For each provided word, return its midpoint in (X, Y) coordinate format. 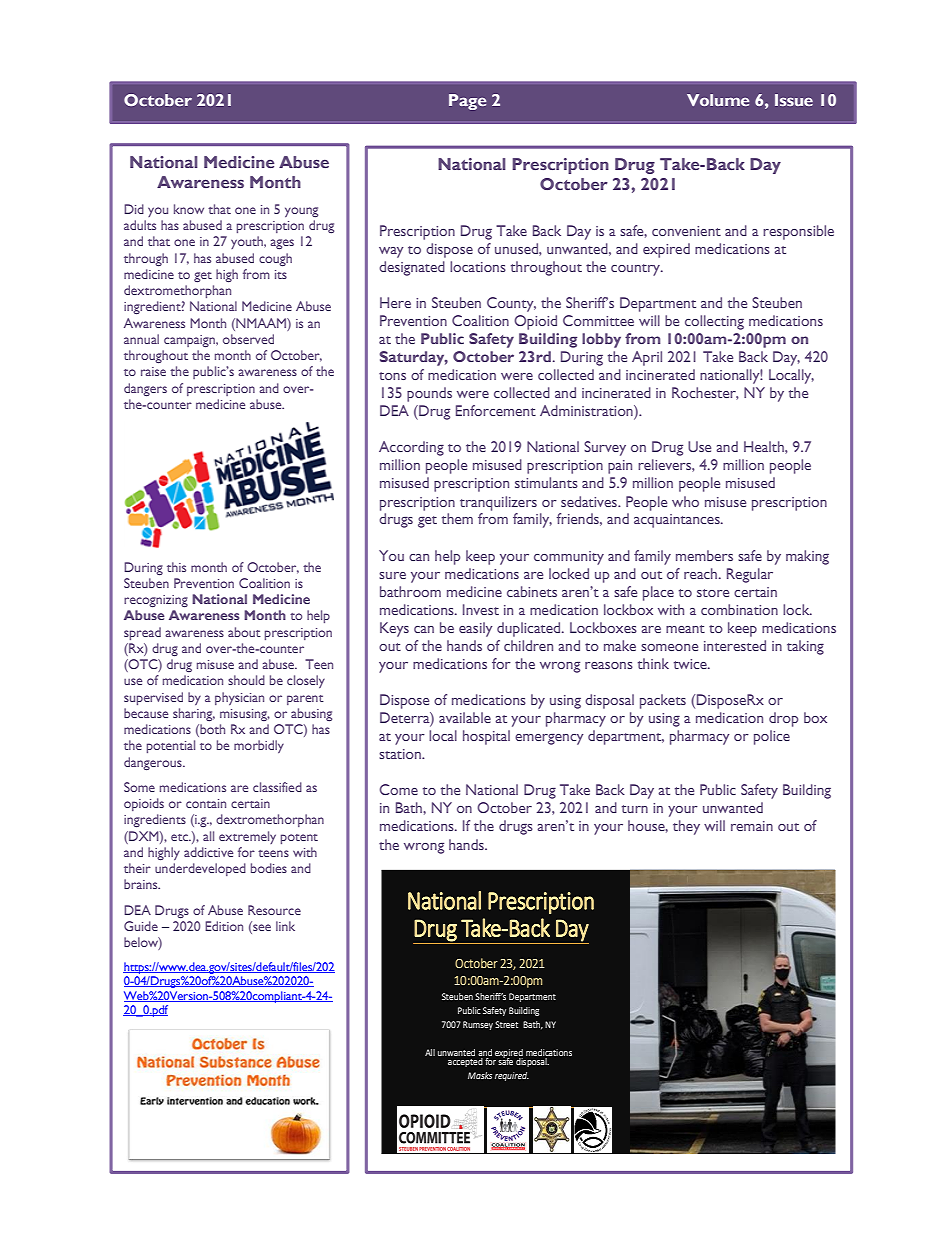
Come (398, 789)
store (713, 593)
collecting (714, 322)
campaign (190, 341)
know (189, 209)
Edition (224, 926)
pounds (429, 394)
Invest (481, 609)
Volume (718, 100)
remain (752, 826)
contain (206, 803)
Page (467, 102)
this (176, 567)
